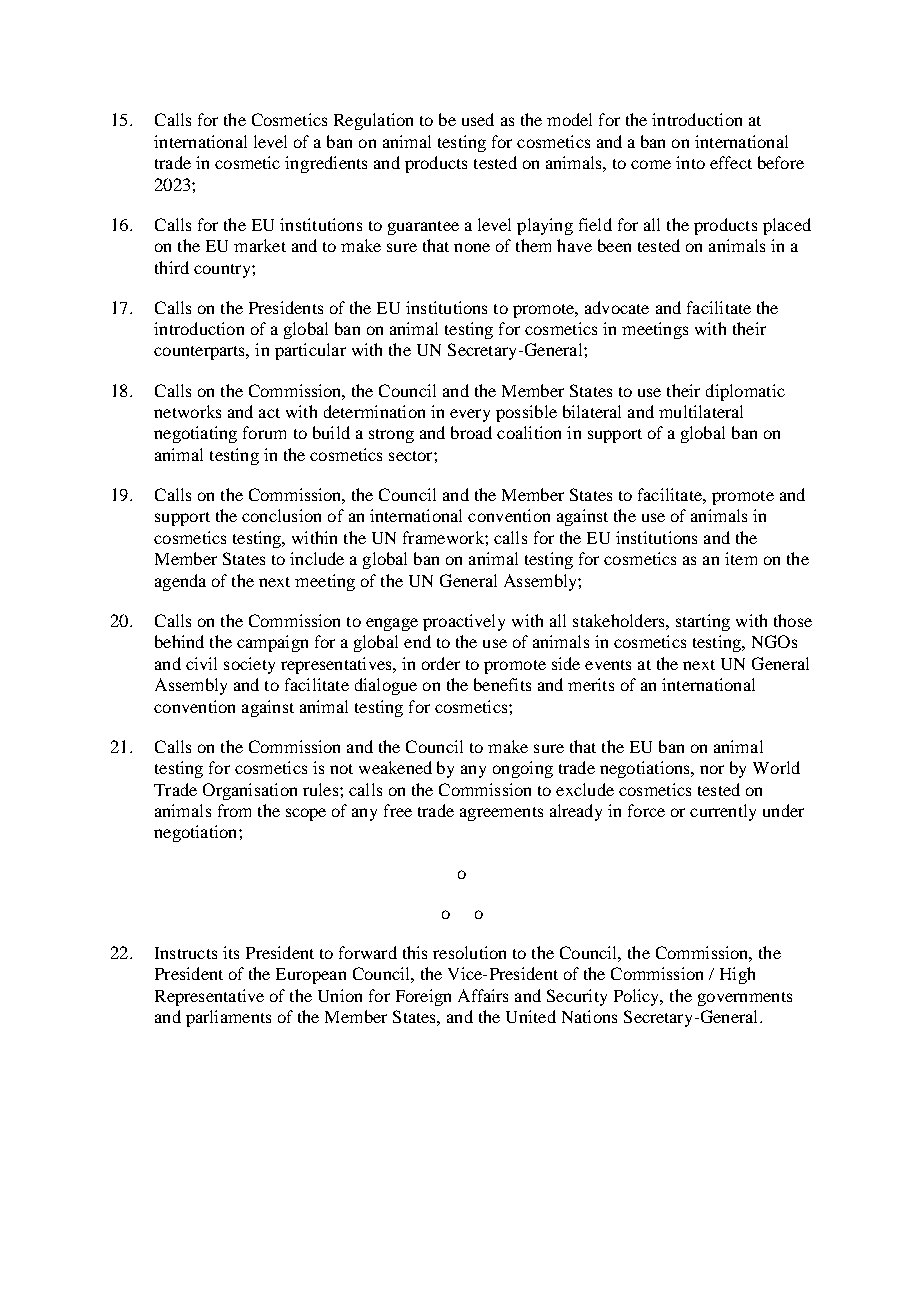 This screenshot has width=924, height=1308. I want to click on agenda, so click(180, 582).
